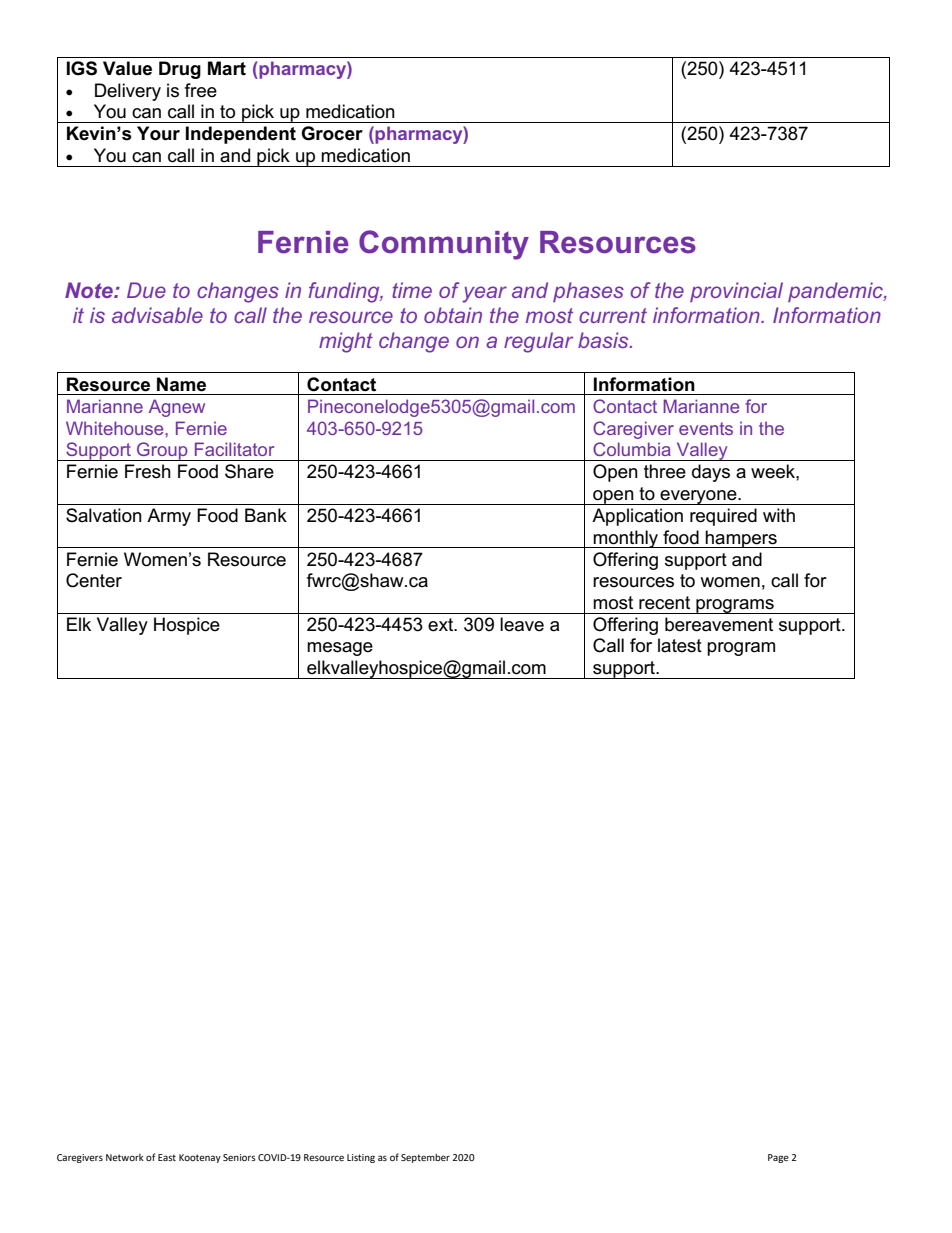 This document has width=952, height=1233. I want to click on Grocer, so click(332, 133).
